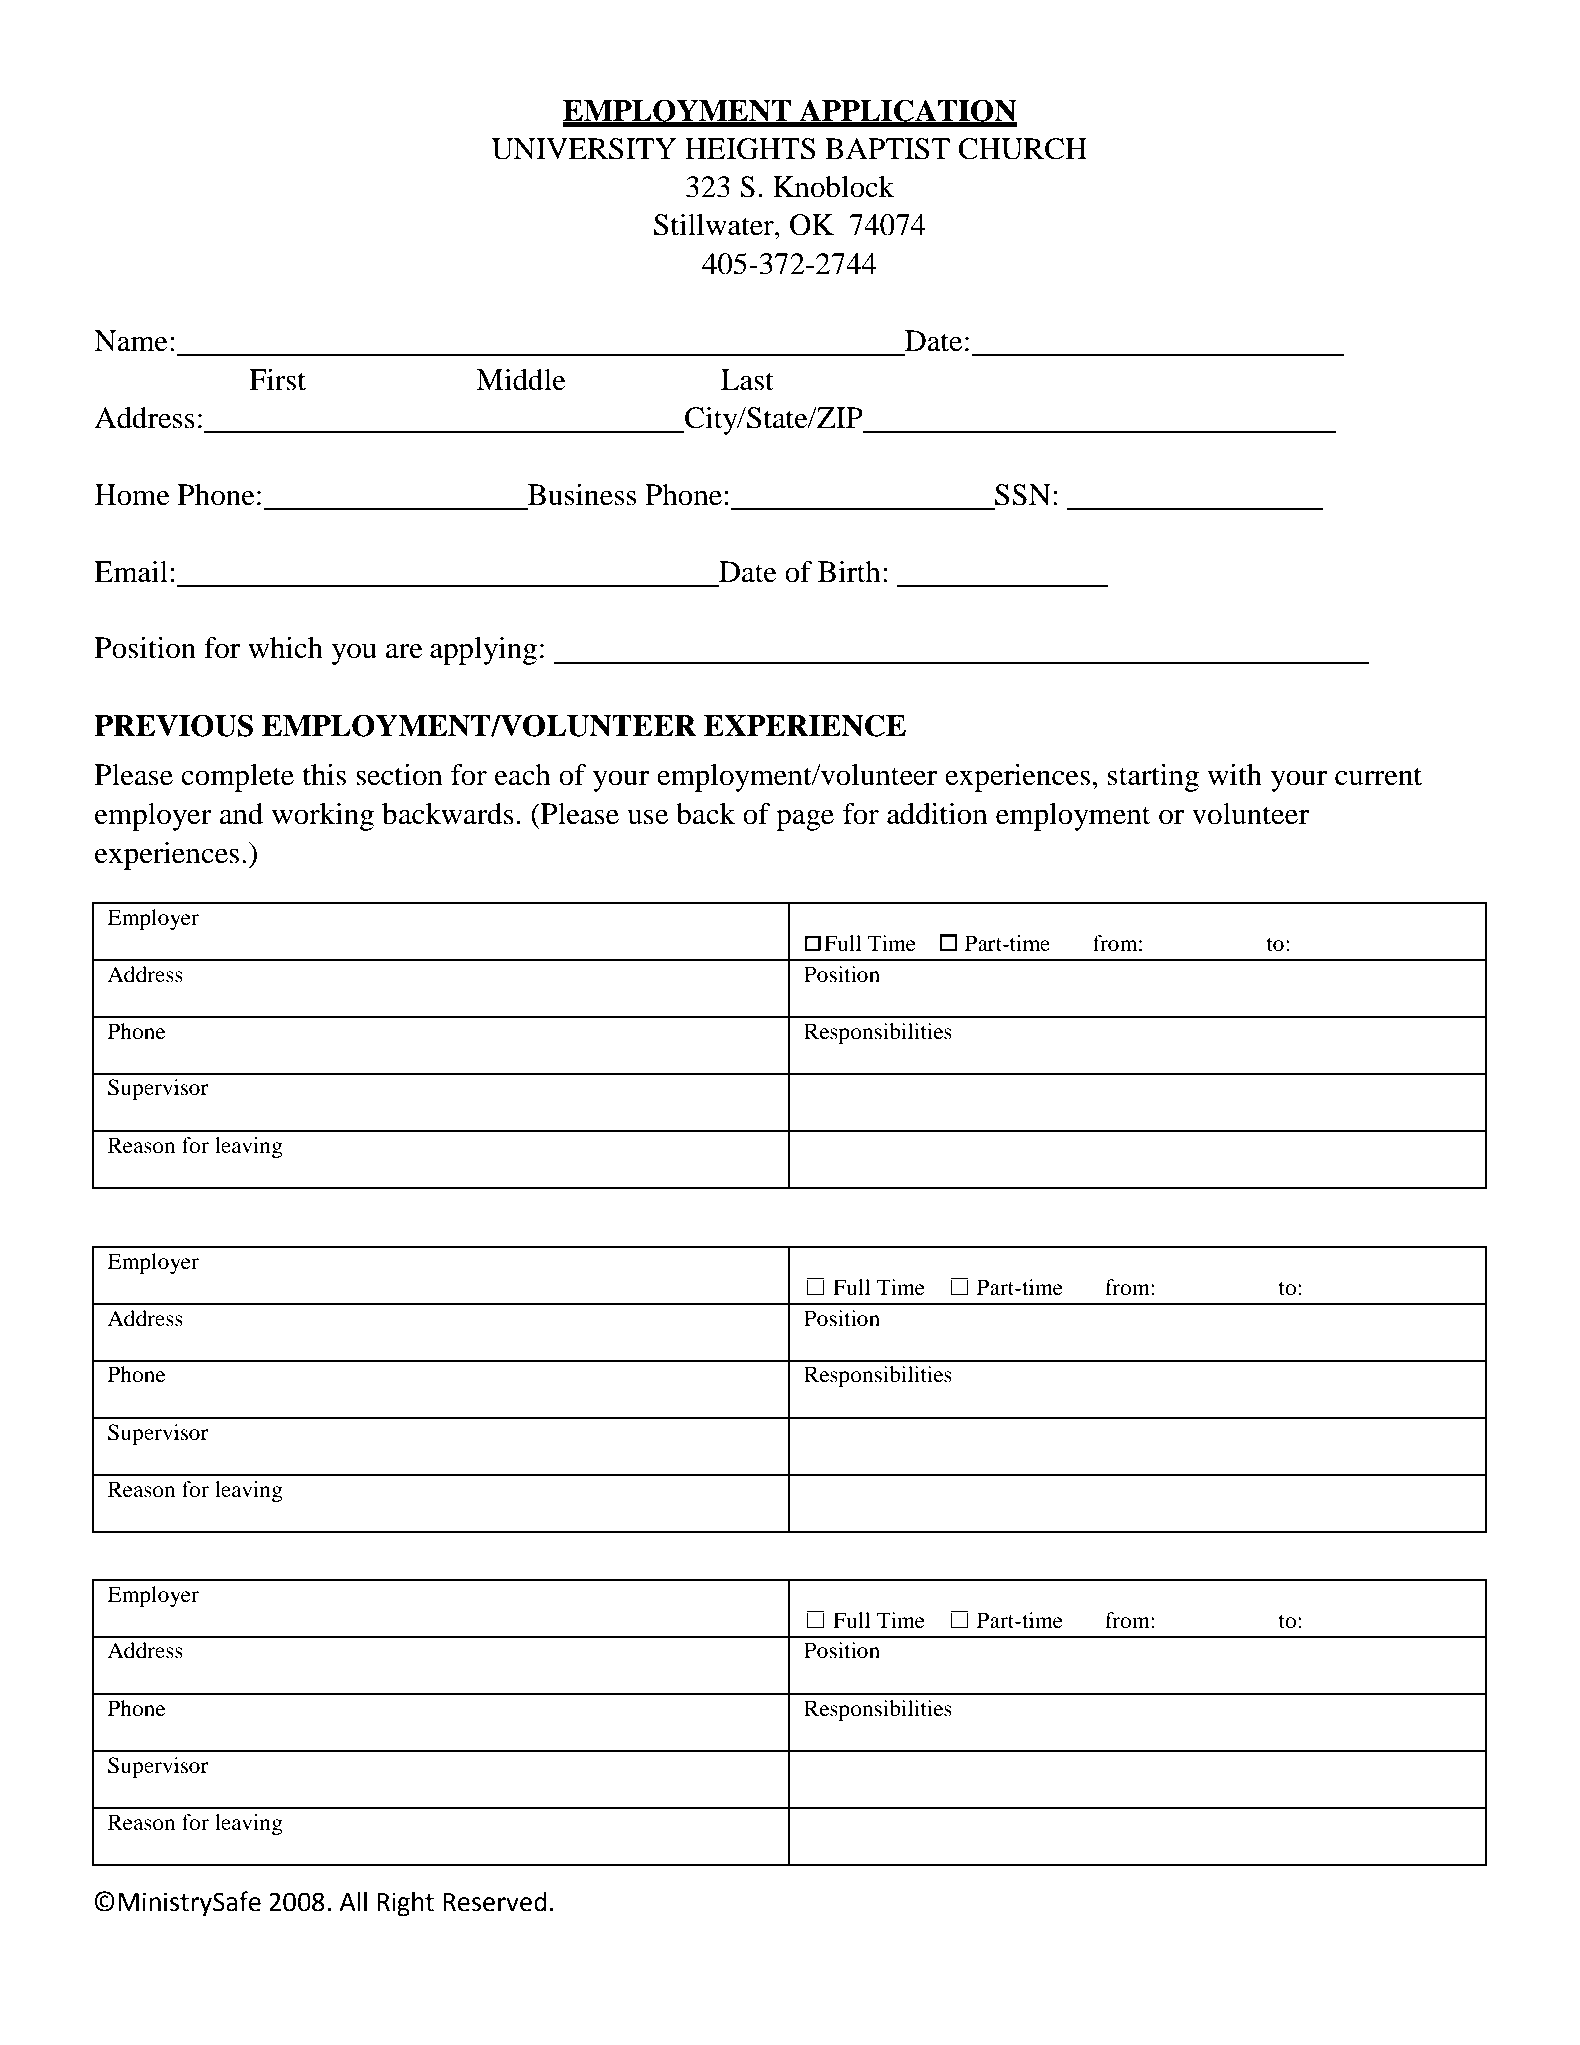  Describe the element at coordinates (495, 1902) in the screenshot. I see `Reserved` at that location.
